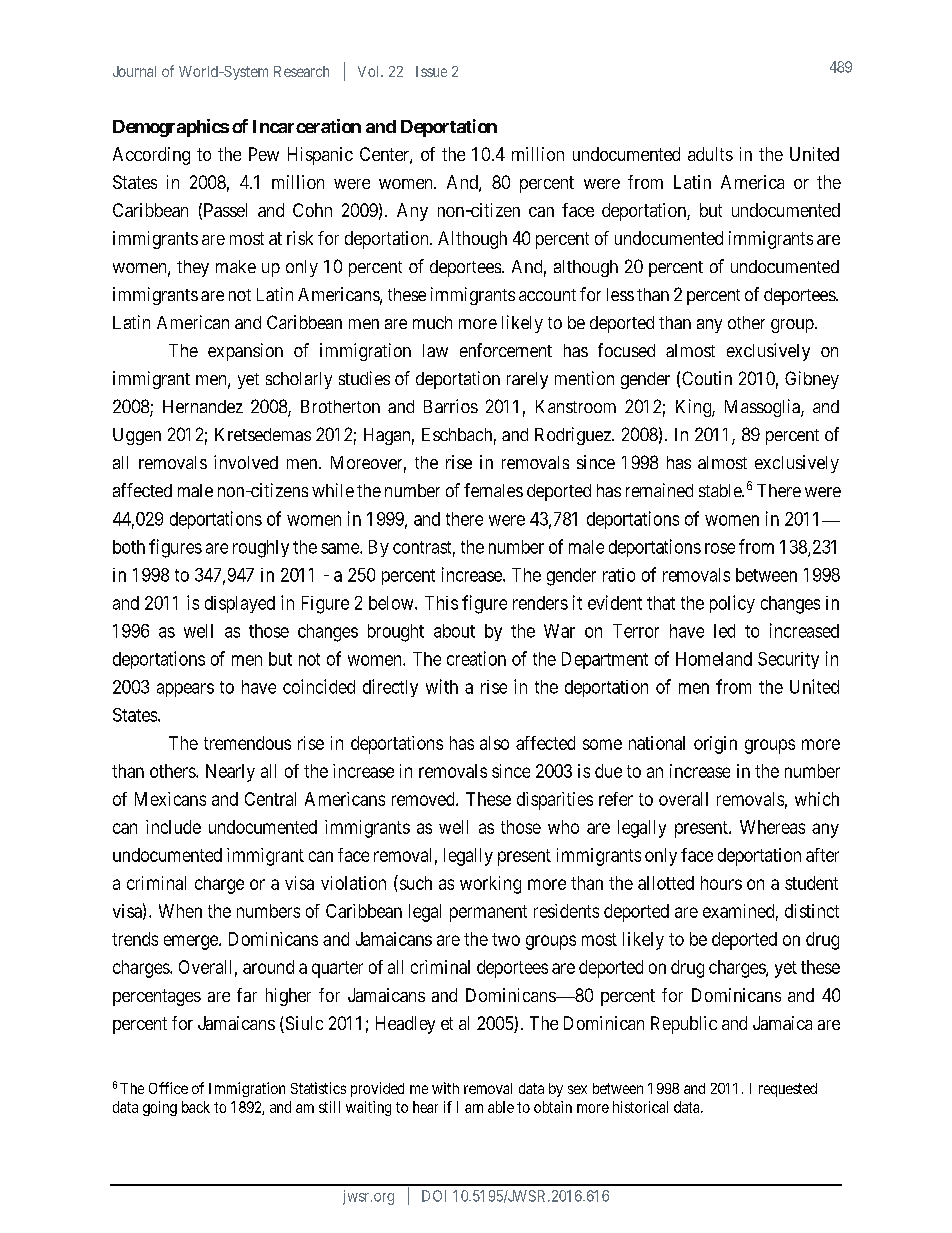 The image size is (952, 1233). I want to click on back, so click(196, 1107).
